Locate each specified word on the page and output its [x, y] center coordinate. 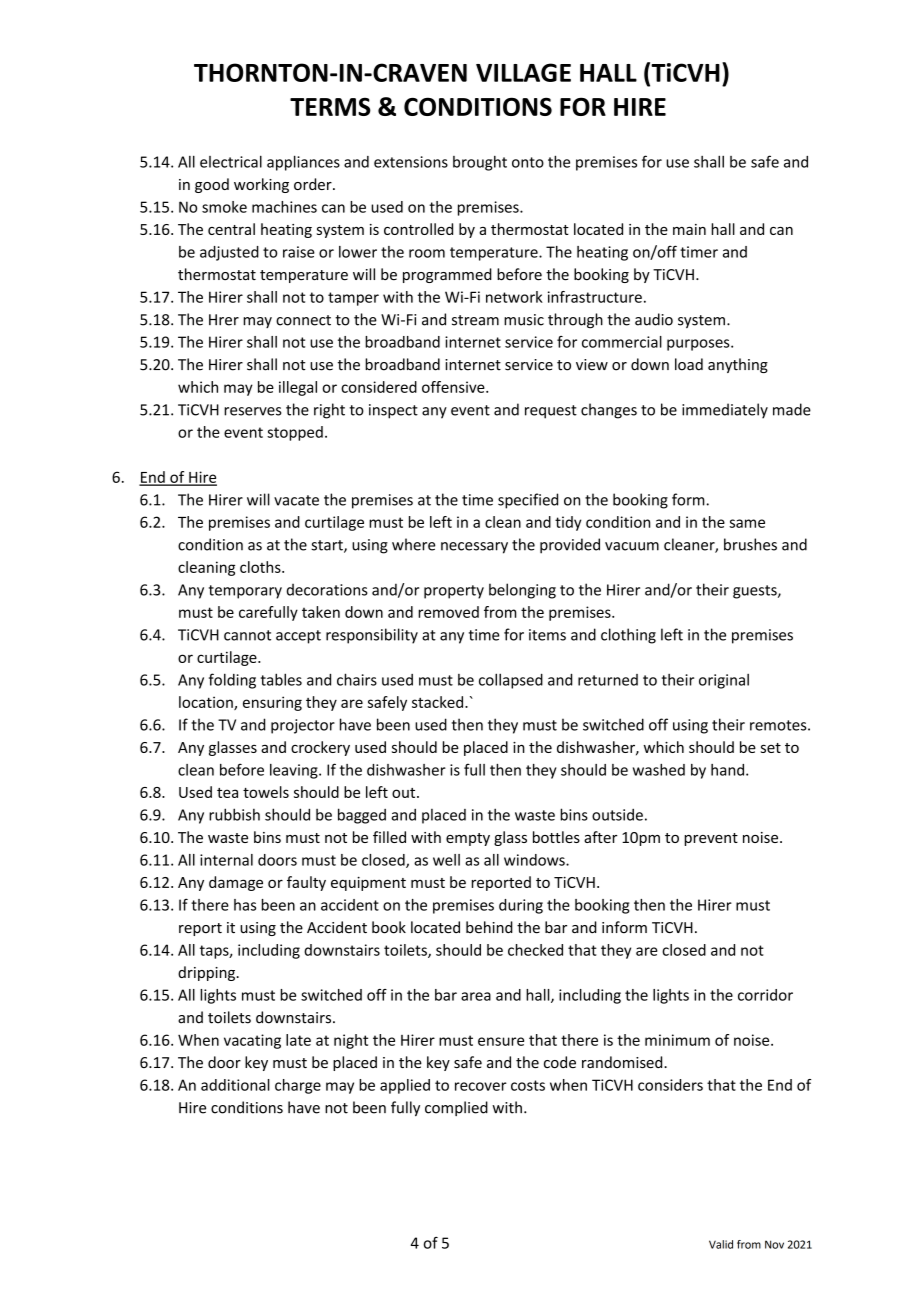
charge [298, 1086]
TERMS [330, 106]
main [689, 229]
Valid [721, 1244]
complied [456, 1108]
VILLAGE [523, 72]
